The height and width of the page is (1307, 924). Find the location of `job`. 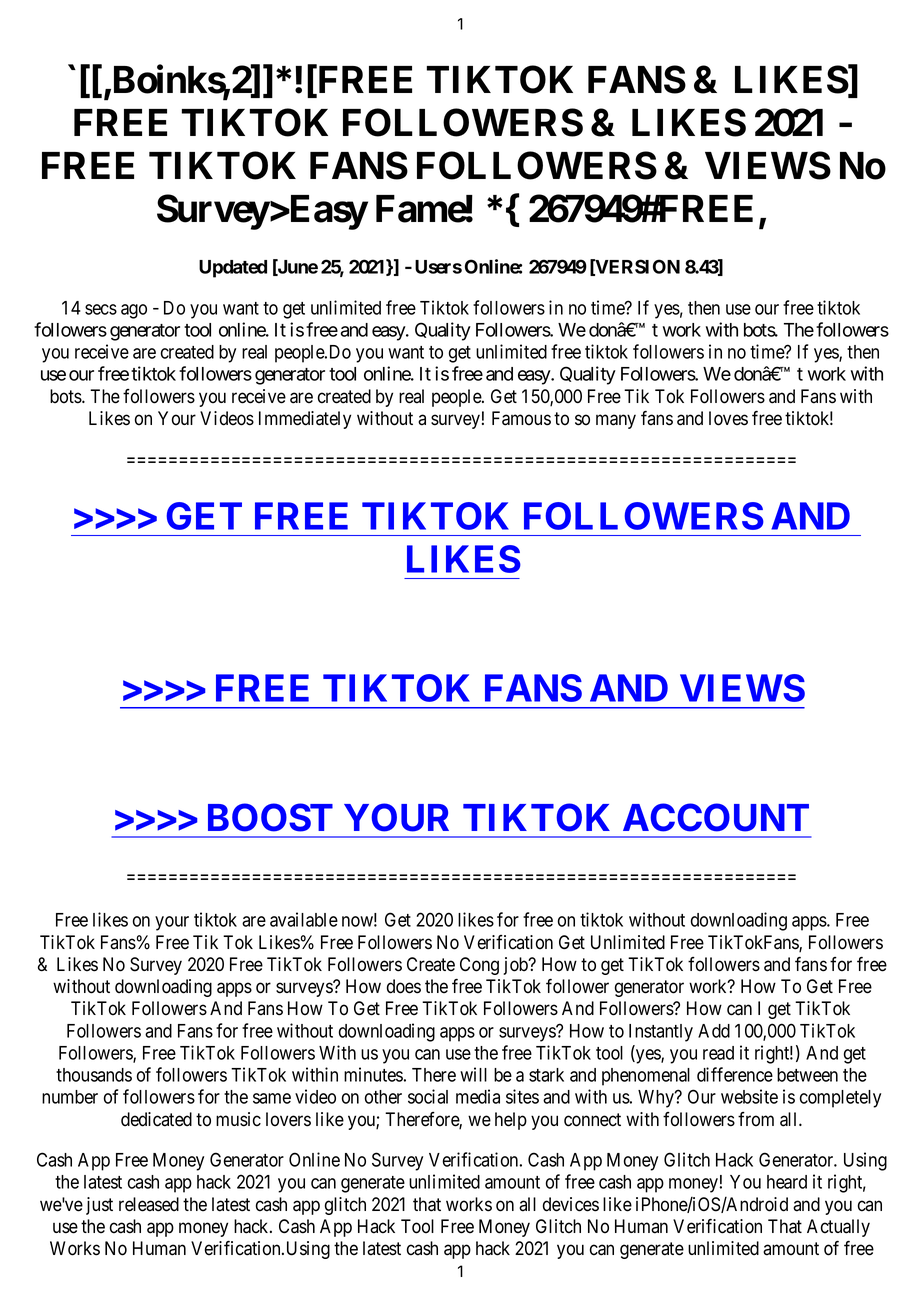

job is located at coordinates (516, 966).
